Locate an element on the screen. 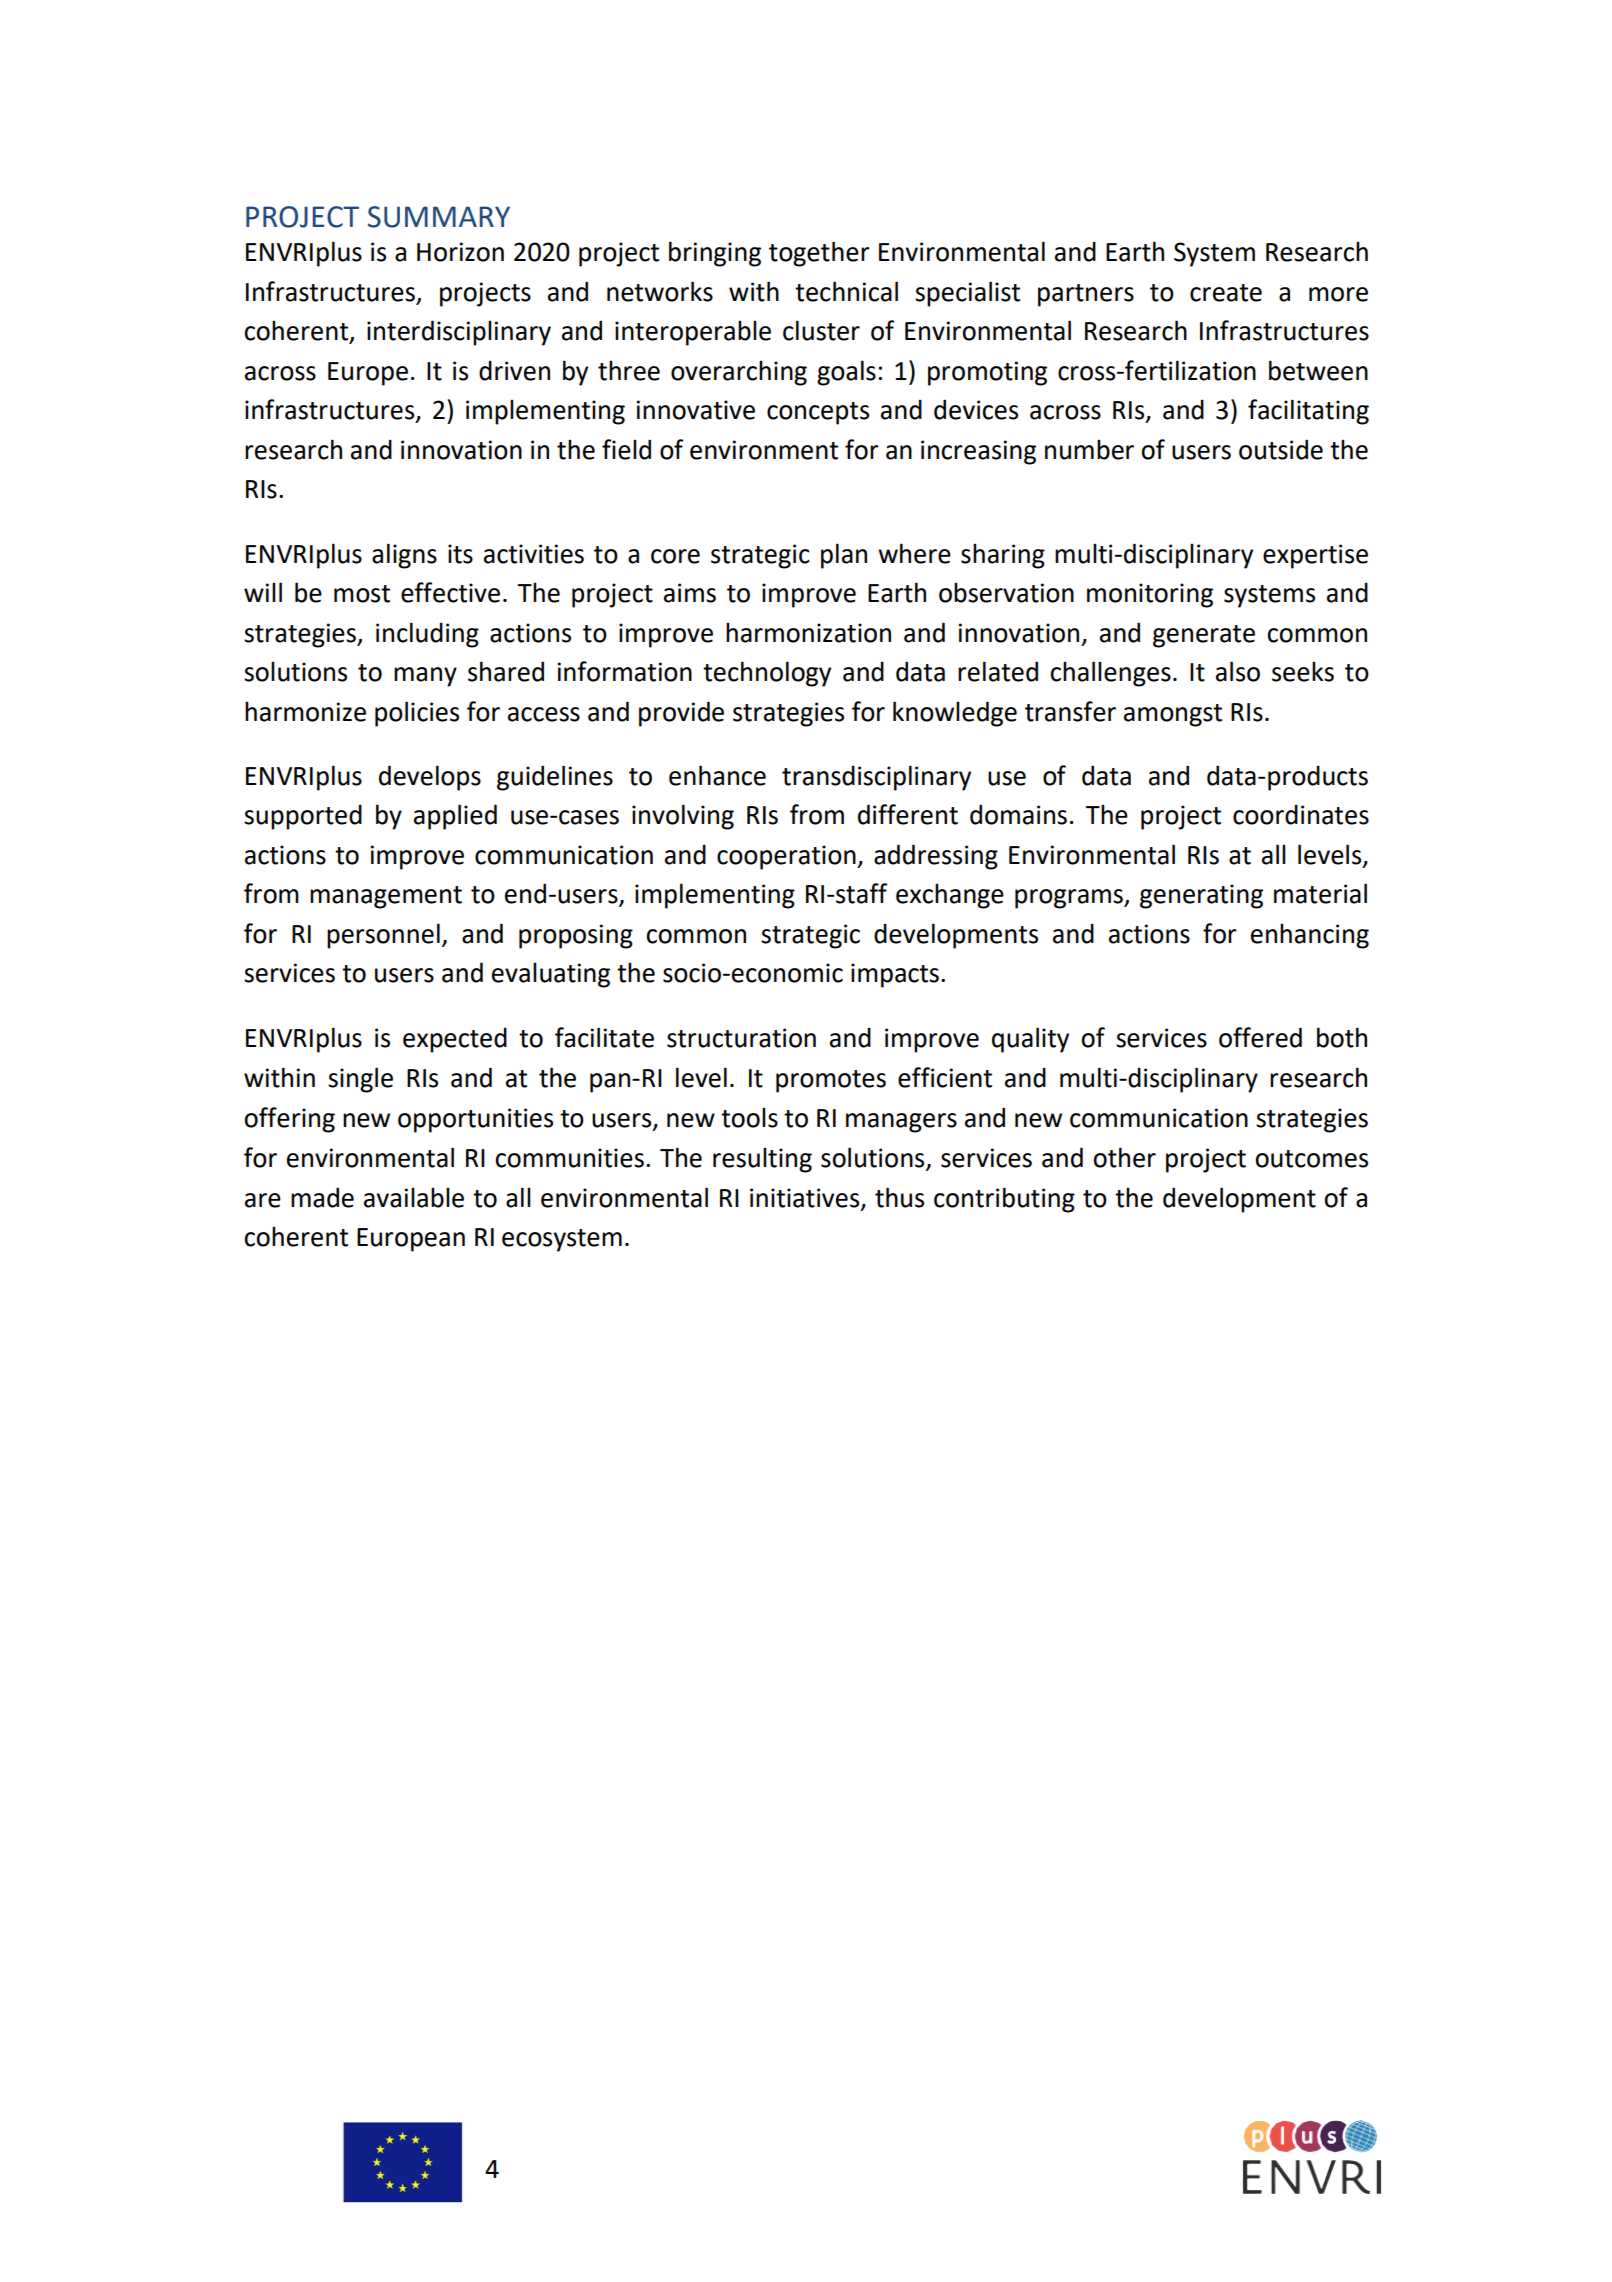 The image size is (1612, 2282). driven is located at coordinates (514, 371).
